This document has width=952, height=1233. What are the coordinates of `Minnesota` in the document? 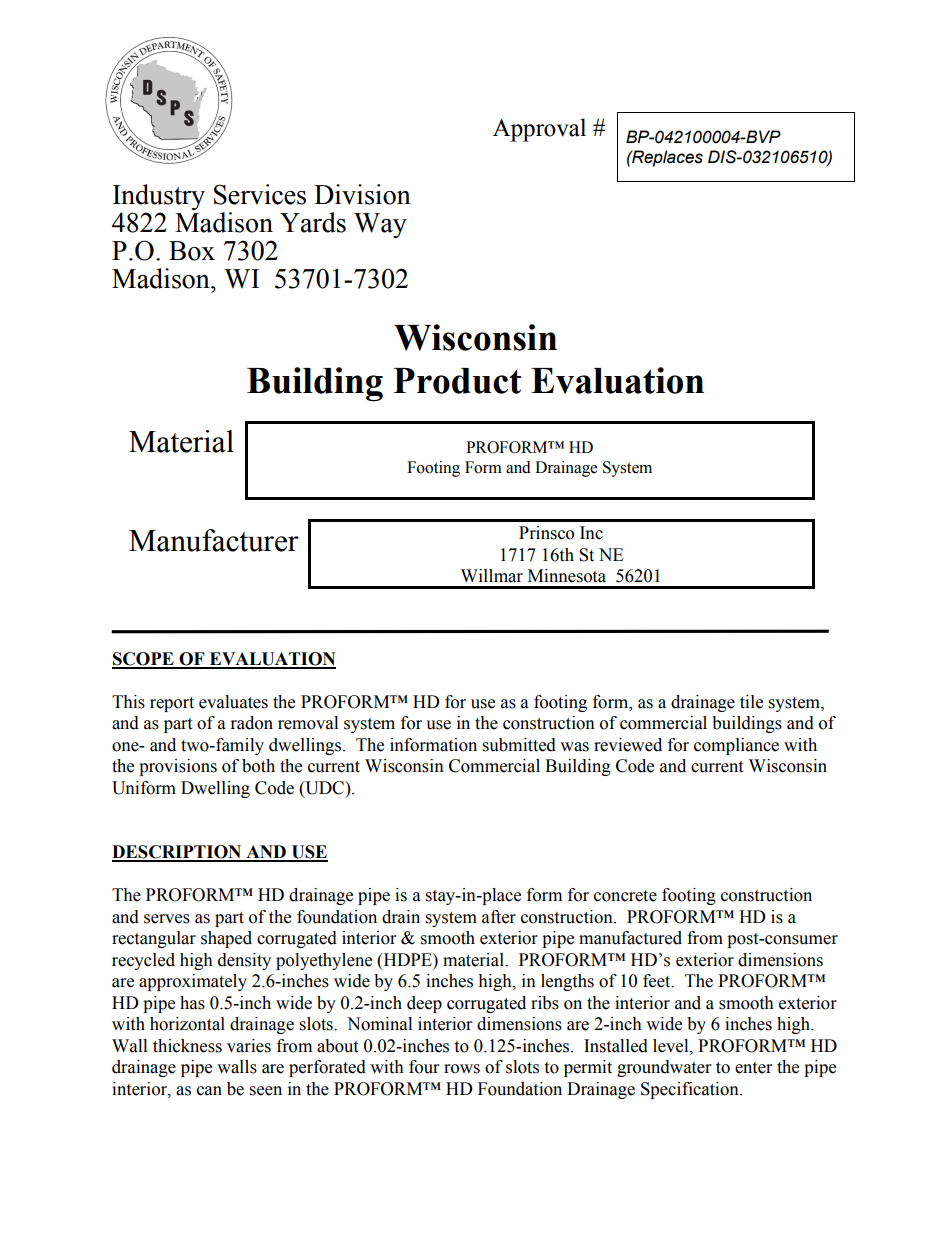 It's located at (567, 576).
